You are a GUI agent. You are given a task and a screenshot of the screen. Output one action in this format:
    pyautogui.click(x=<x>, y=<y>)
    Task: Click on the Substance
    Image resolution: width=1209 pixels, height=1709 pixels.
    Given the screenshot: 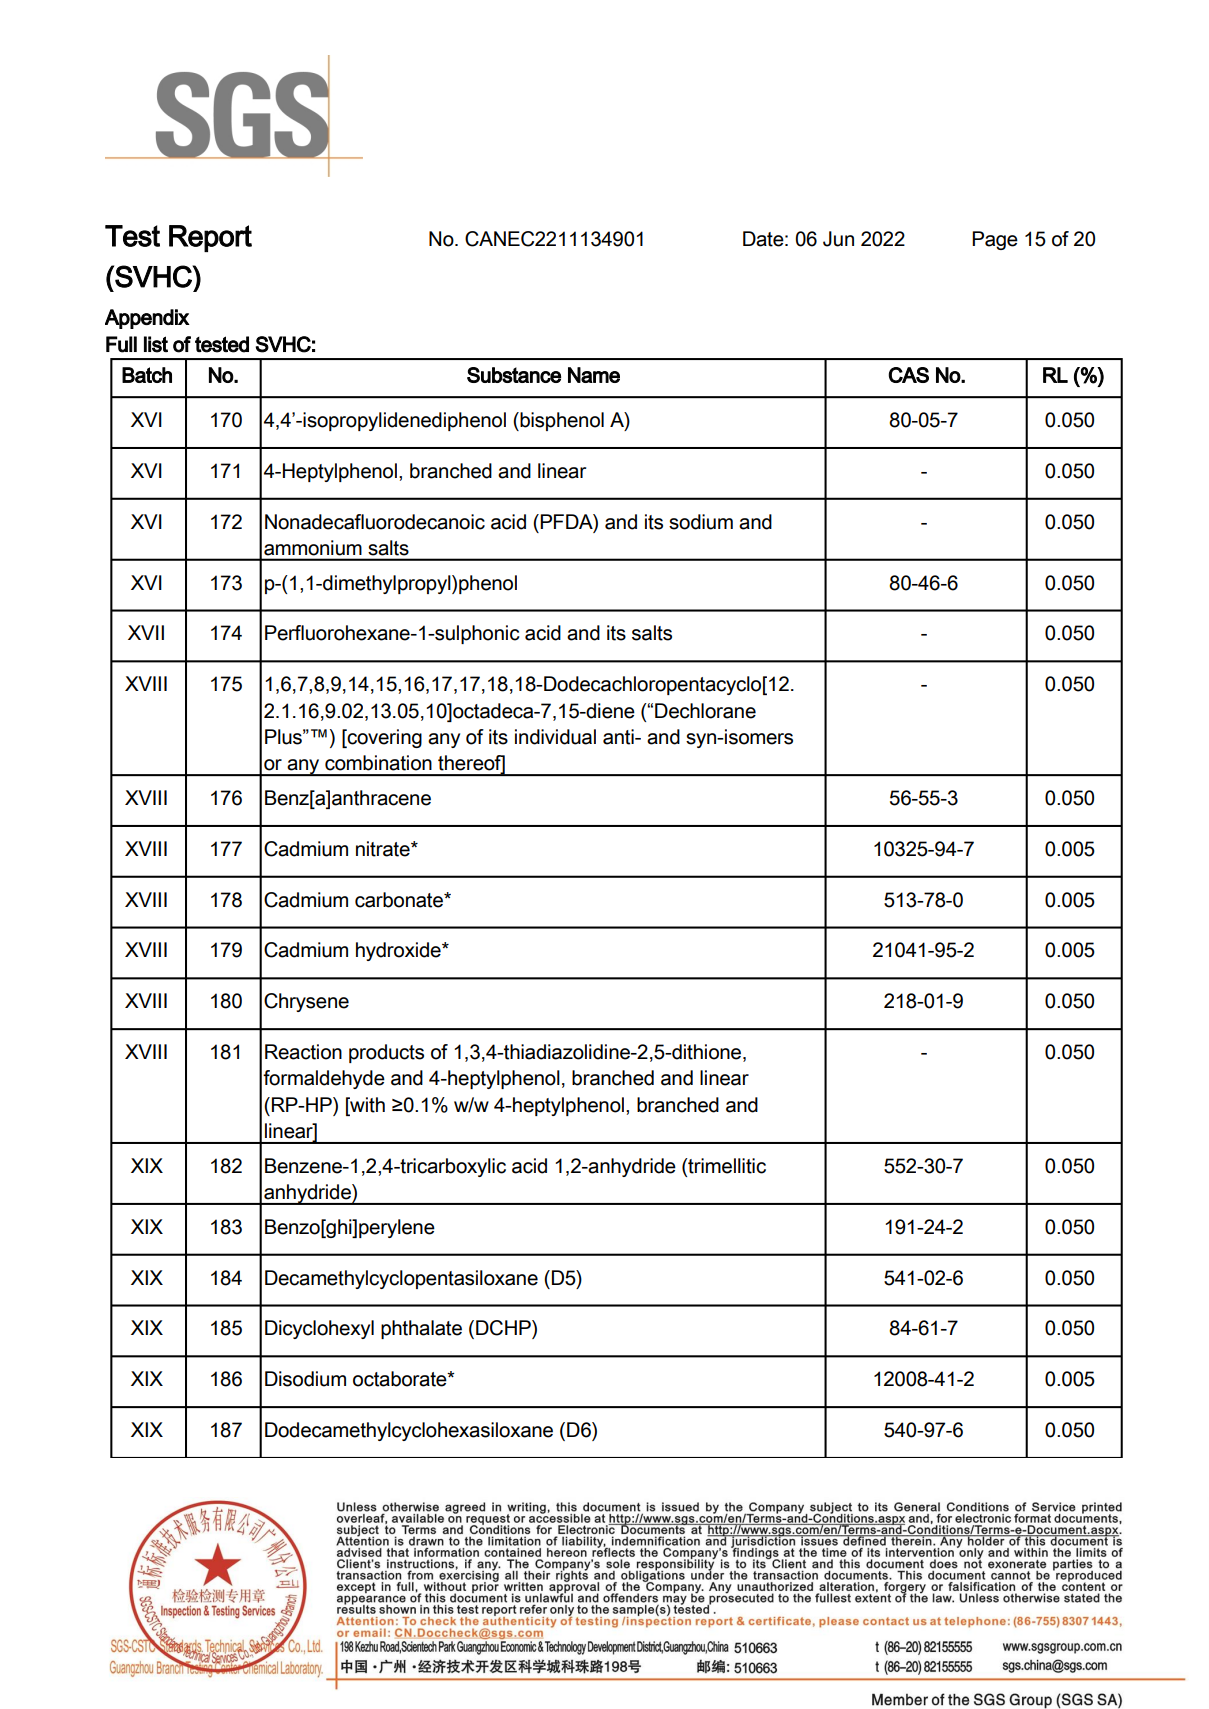 What is the action you would take?
    pyautogui.click(x=514, y=375)
